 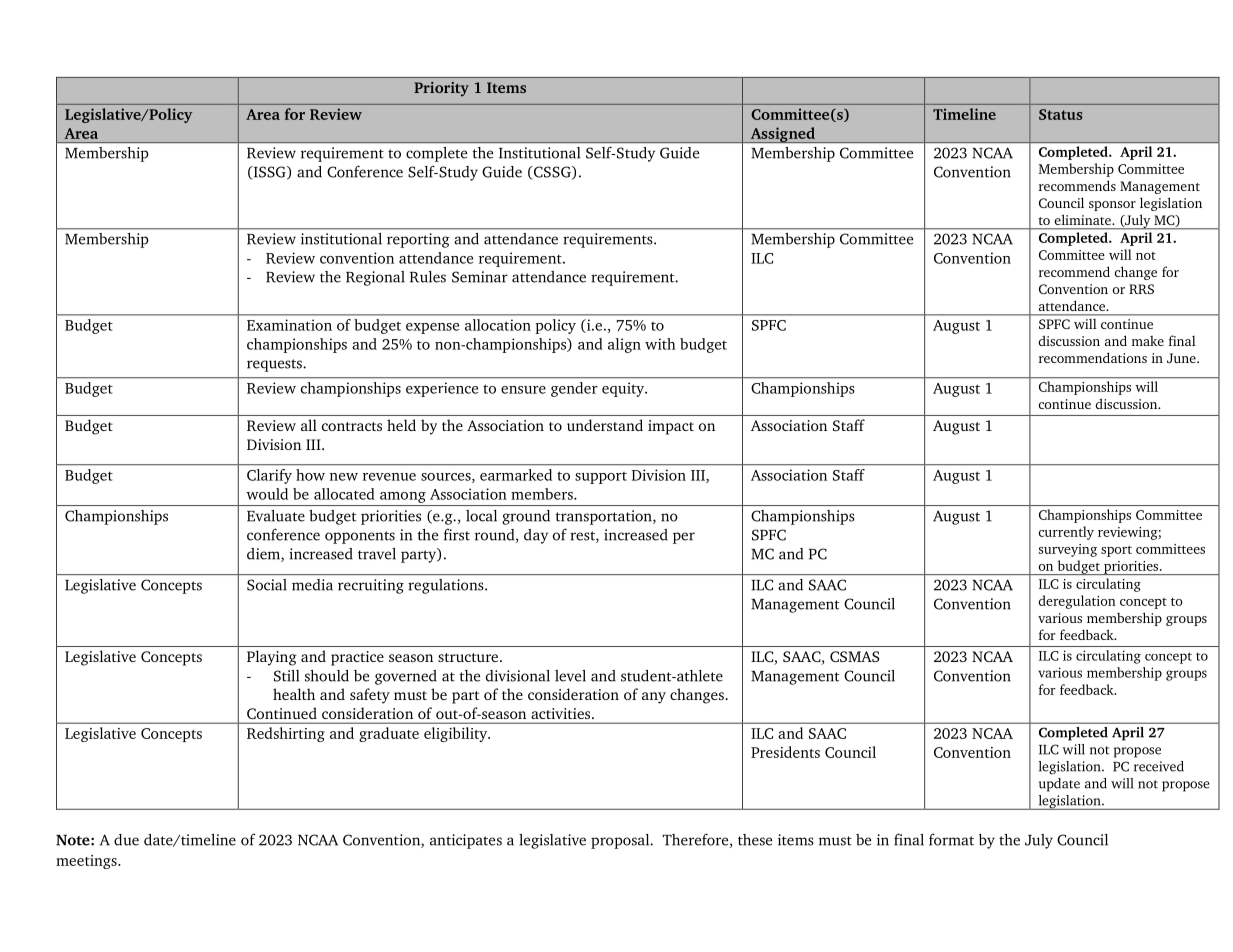 I want to click on Priority, so click(x=441, y=89).
